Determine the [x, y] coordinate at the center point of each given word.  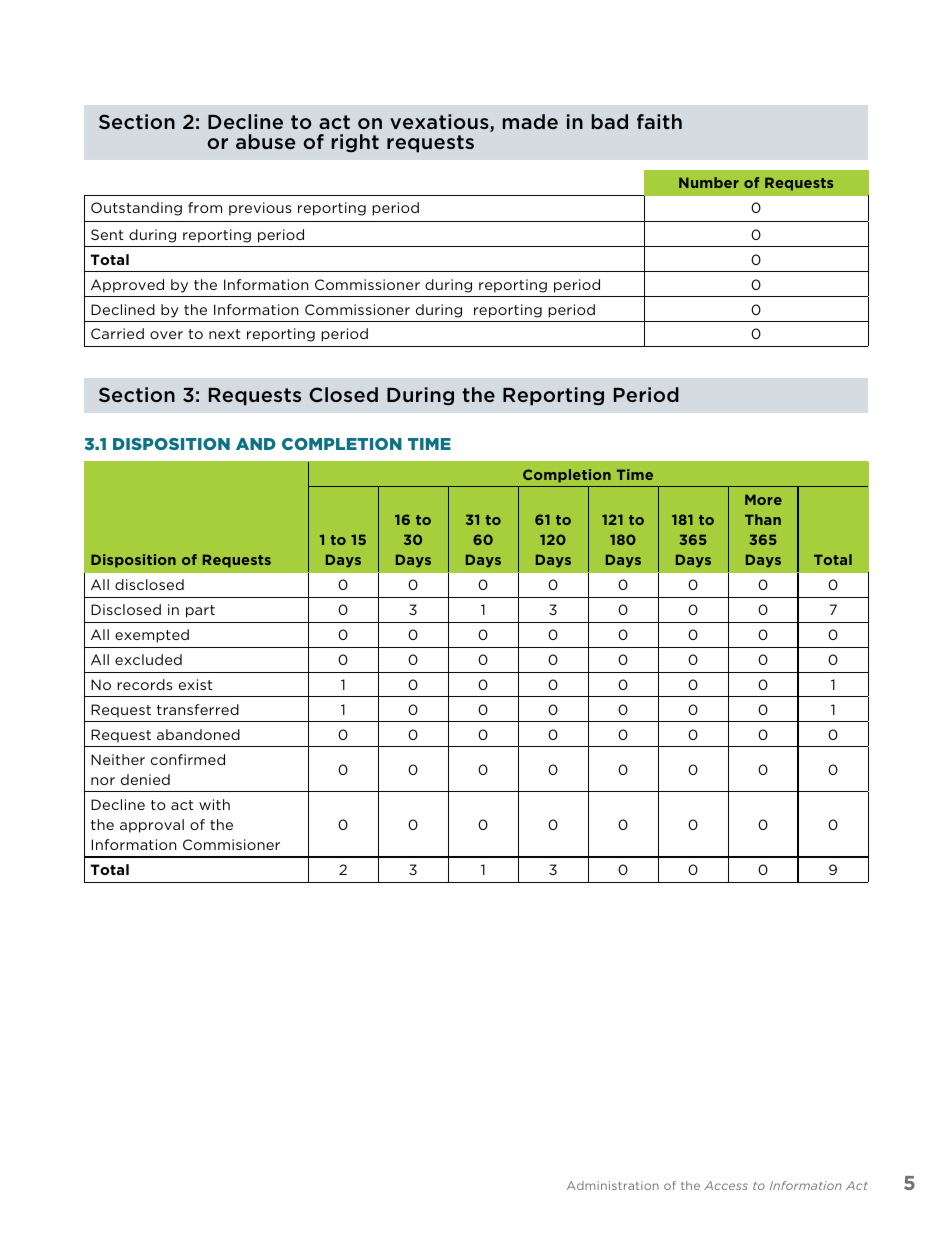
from [205, 207]
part [200, 611]
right [355, 143]
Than [763, 519]
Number [709, 182]
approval [152, 826]
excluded [148, 659]
